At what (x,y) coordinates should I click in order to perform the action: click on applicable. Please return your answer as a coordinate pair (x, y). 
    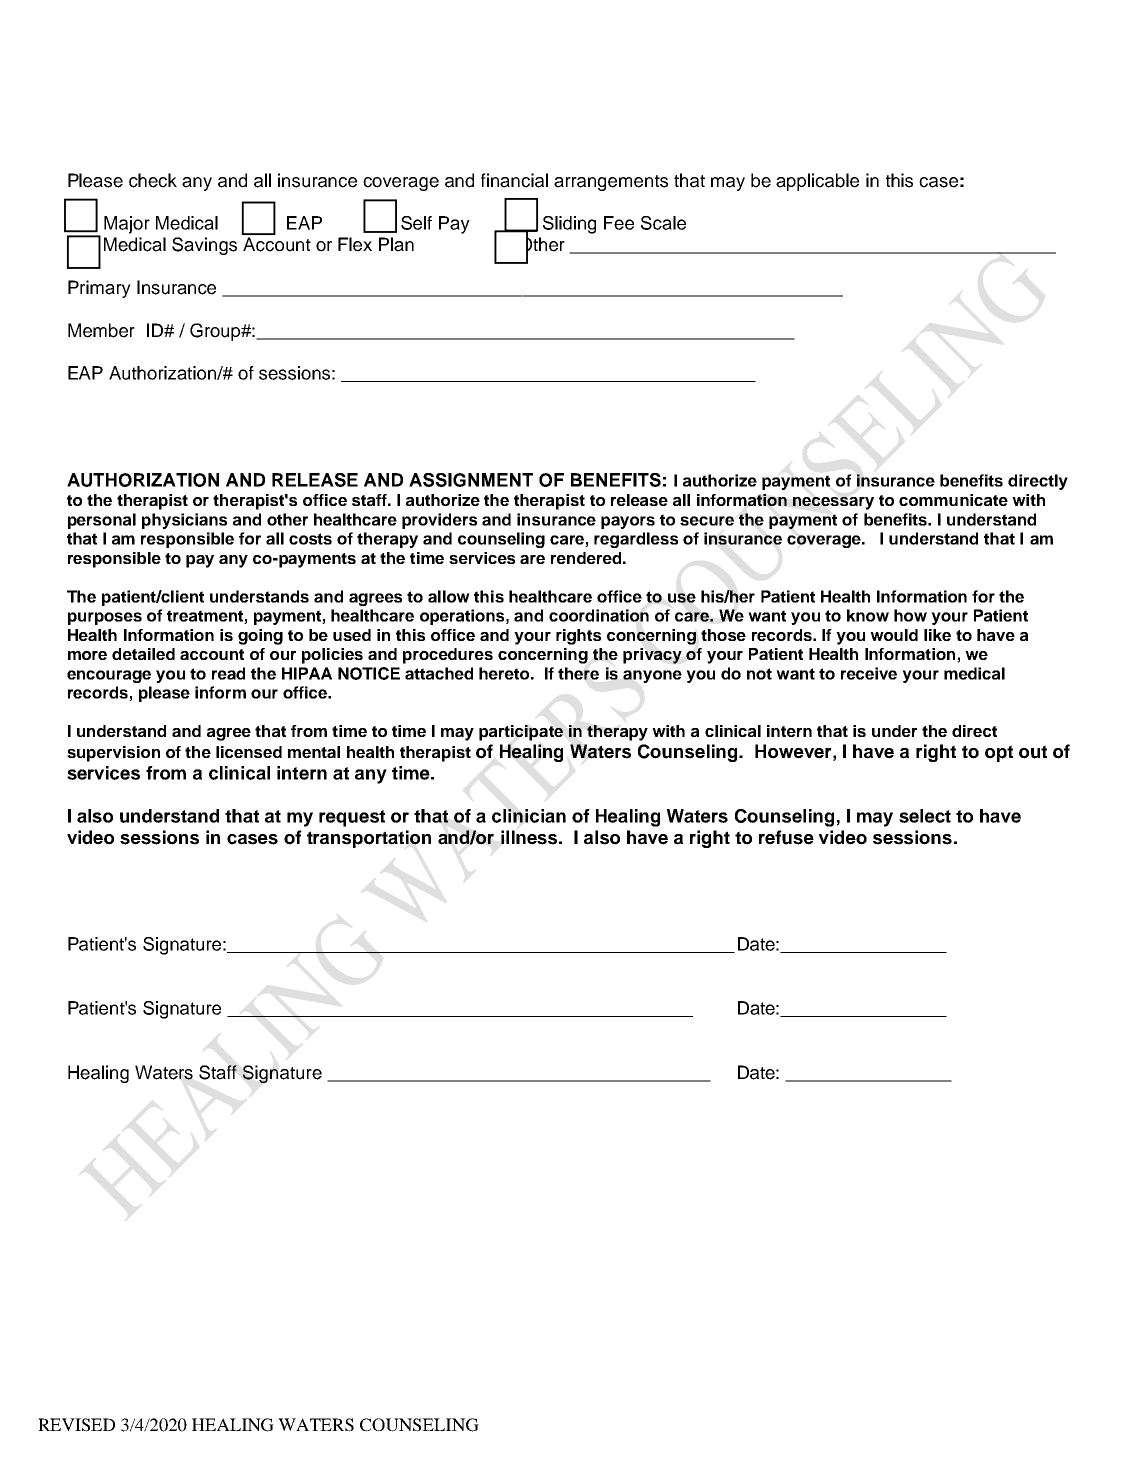
    Looking at the image, I should click on (817, 182).
